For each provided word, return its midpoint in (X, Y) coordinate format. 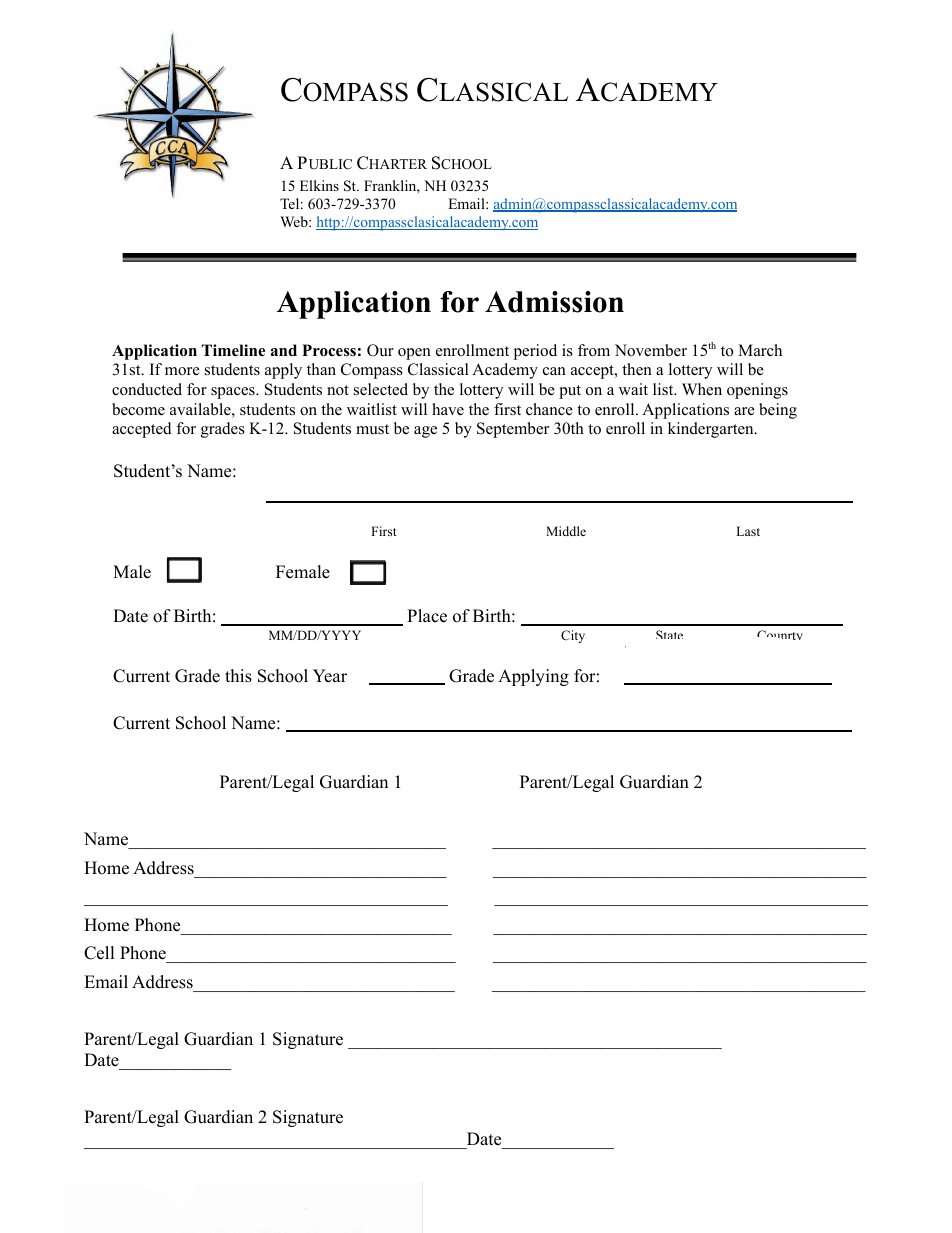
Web (295, 221)
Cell (99, 953)
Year (330, 676)
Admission (554, 302)
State (669, 634)
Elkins (319, 185)
